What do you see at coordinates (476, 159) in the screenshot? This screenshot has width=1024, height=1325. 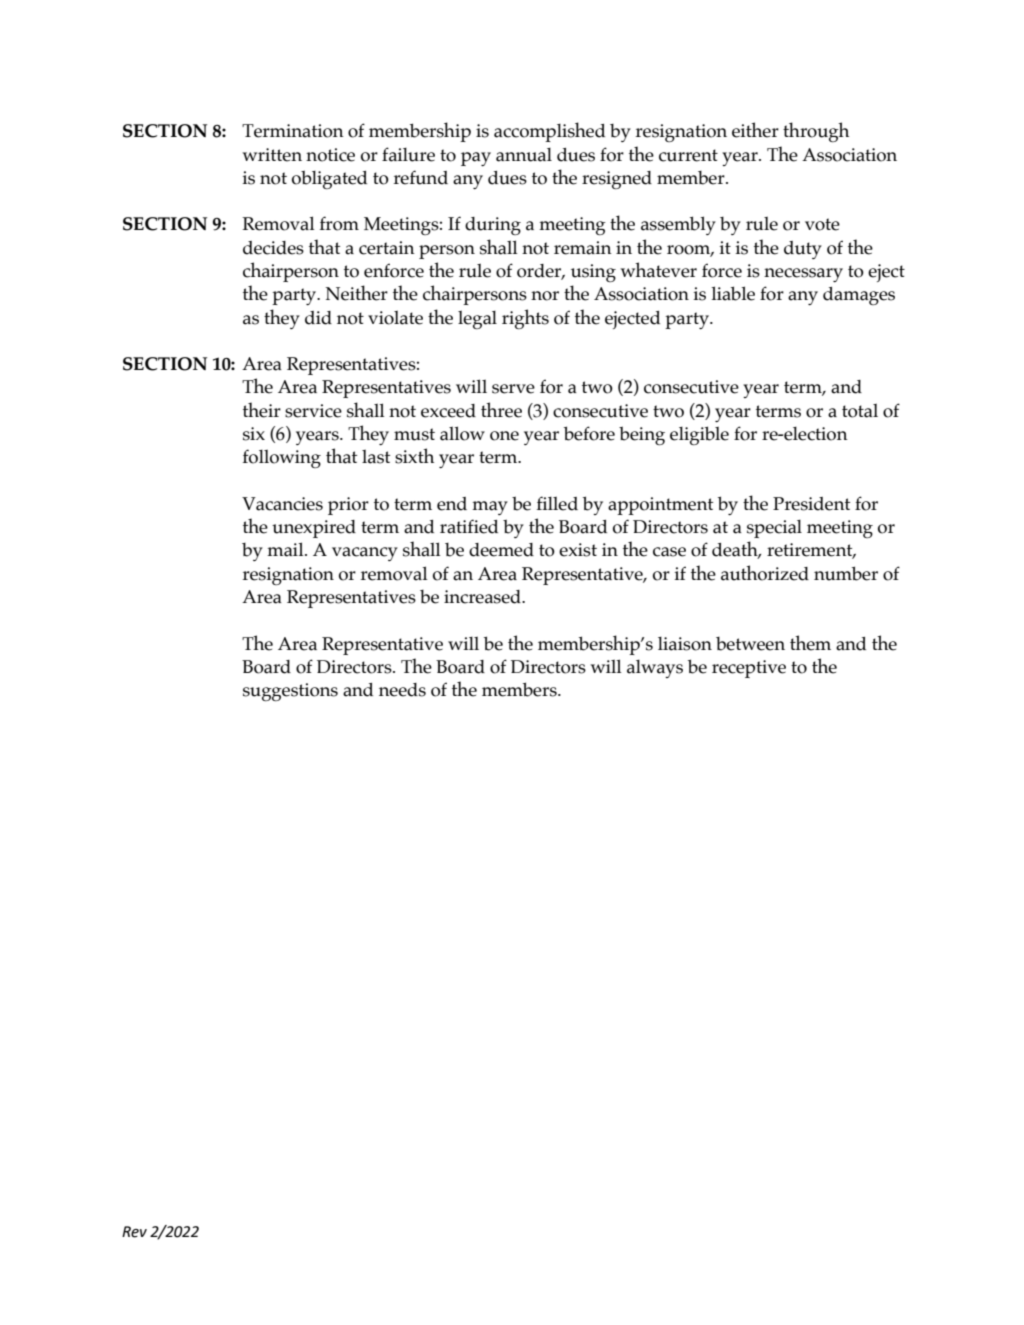 I see `pay` at bounding box center [476, 159].
